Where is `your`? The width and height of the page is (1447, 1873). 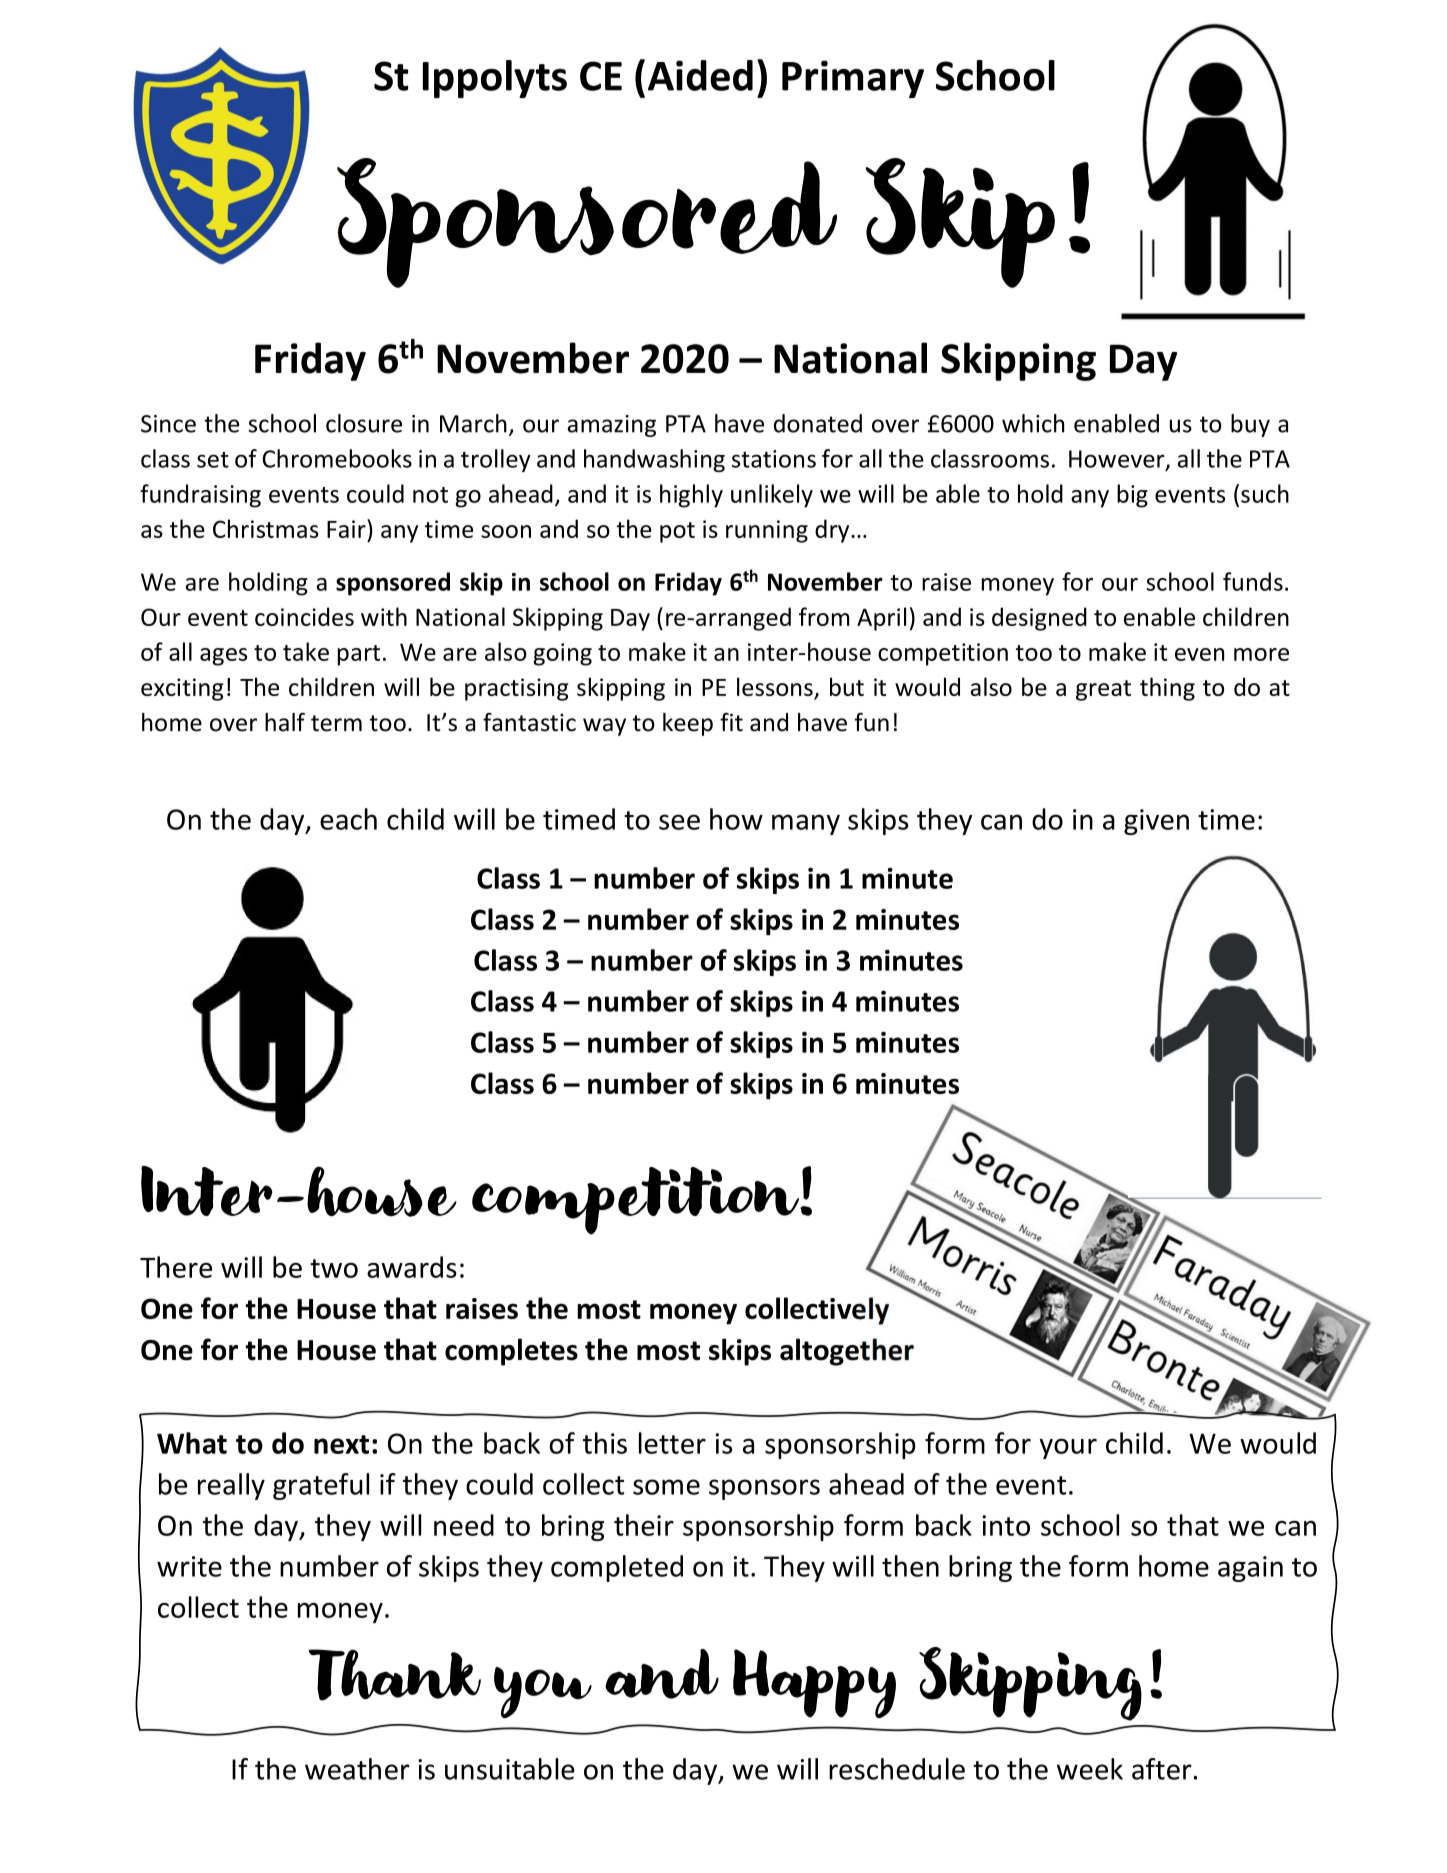
your is located at coordinates (1068, 1448).
